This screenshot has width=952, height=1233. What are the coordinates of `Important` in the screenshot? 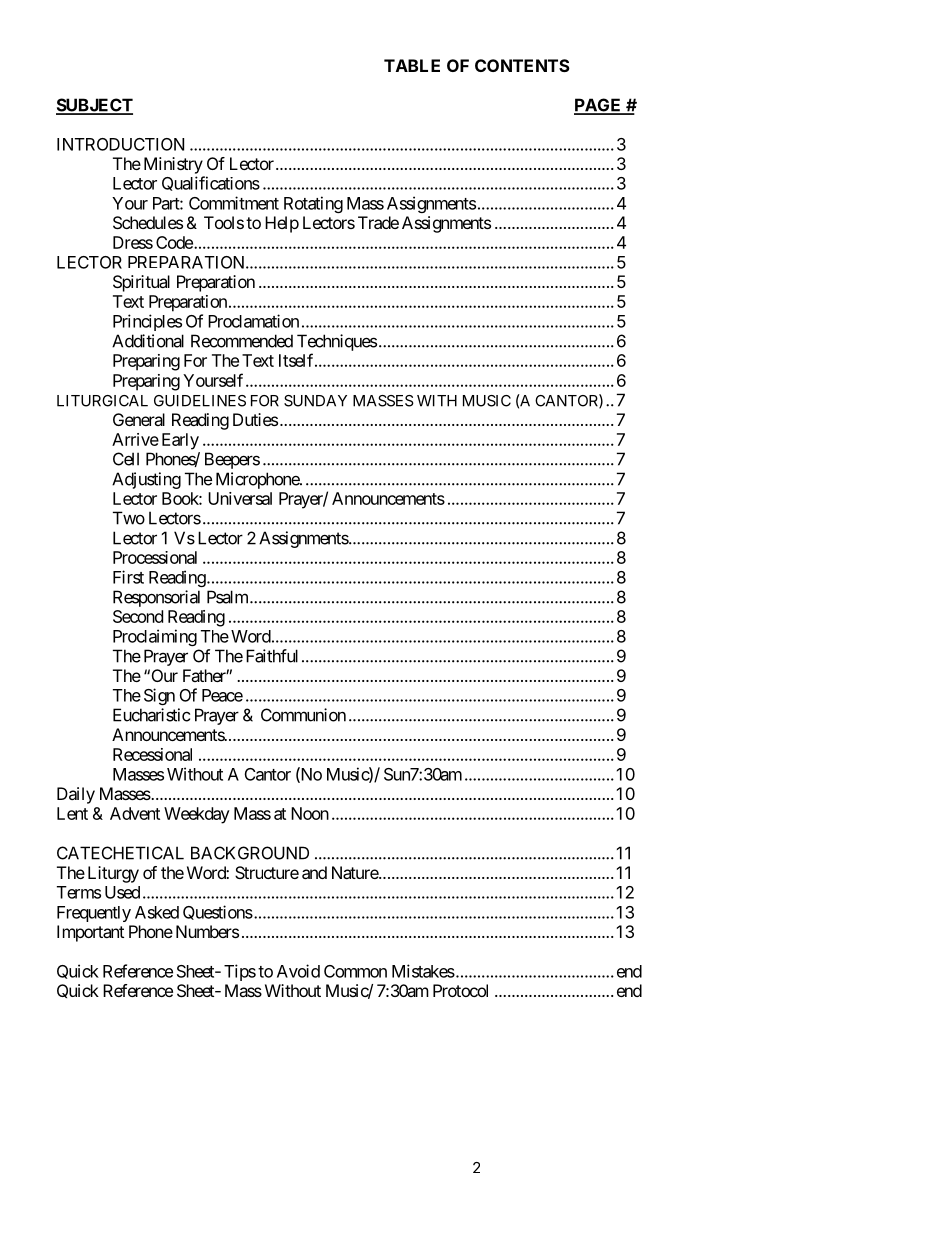 It's located at (90, 933).
